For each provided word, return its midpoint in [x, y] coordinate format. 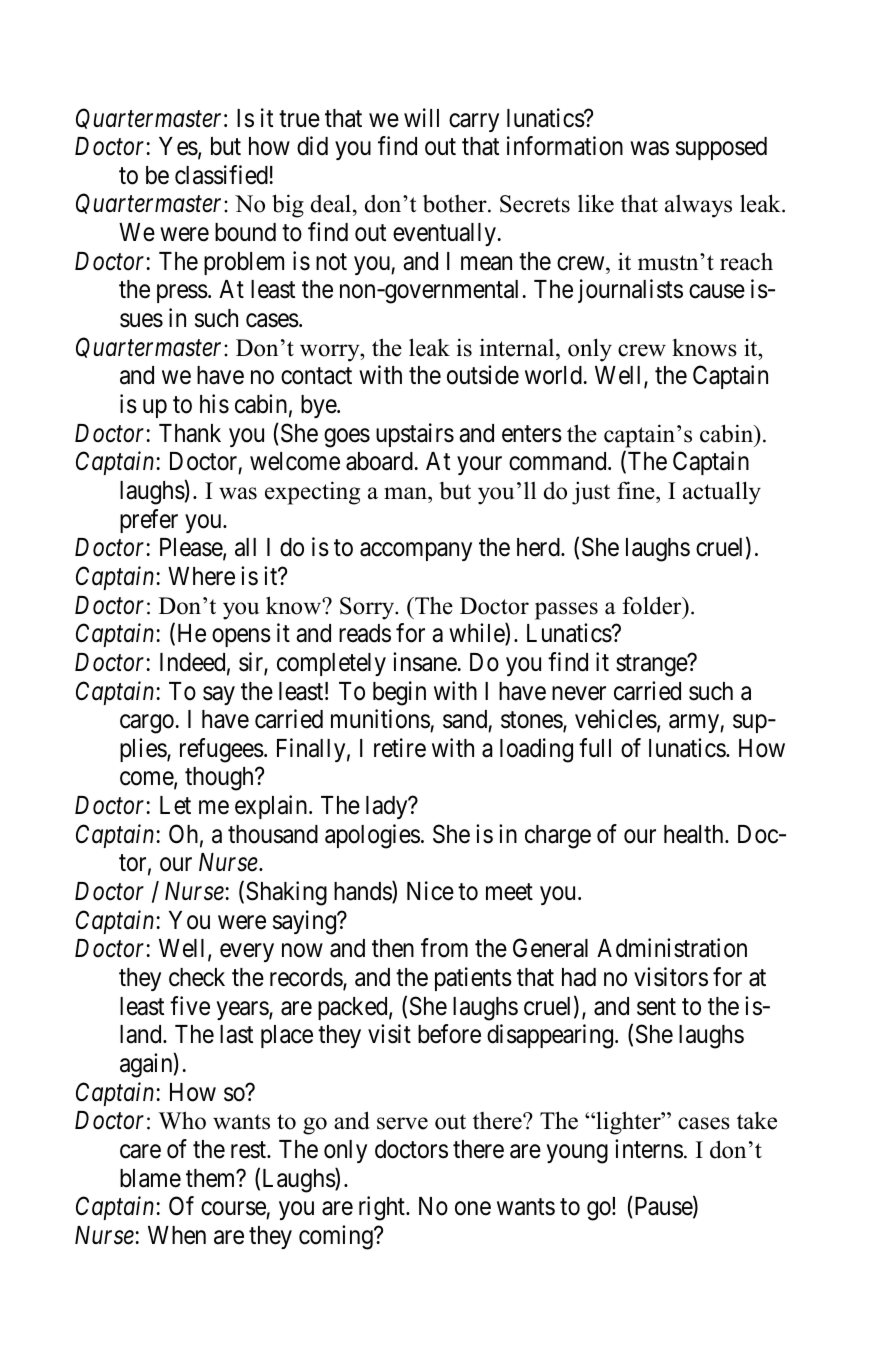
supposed [721, 148]
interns [649, 1149]
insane [425, 662]
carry [474, 122]
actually [722, 493]
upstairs [415, 435]
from [444, 948]
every [247, 953]
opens [241, 638]
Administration [672, 948]
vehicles [616, 719]
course [233, 1209]
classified [221, 175]
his [214, 404]
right [383, 1208]
